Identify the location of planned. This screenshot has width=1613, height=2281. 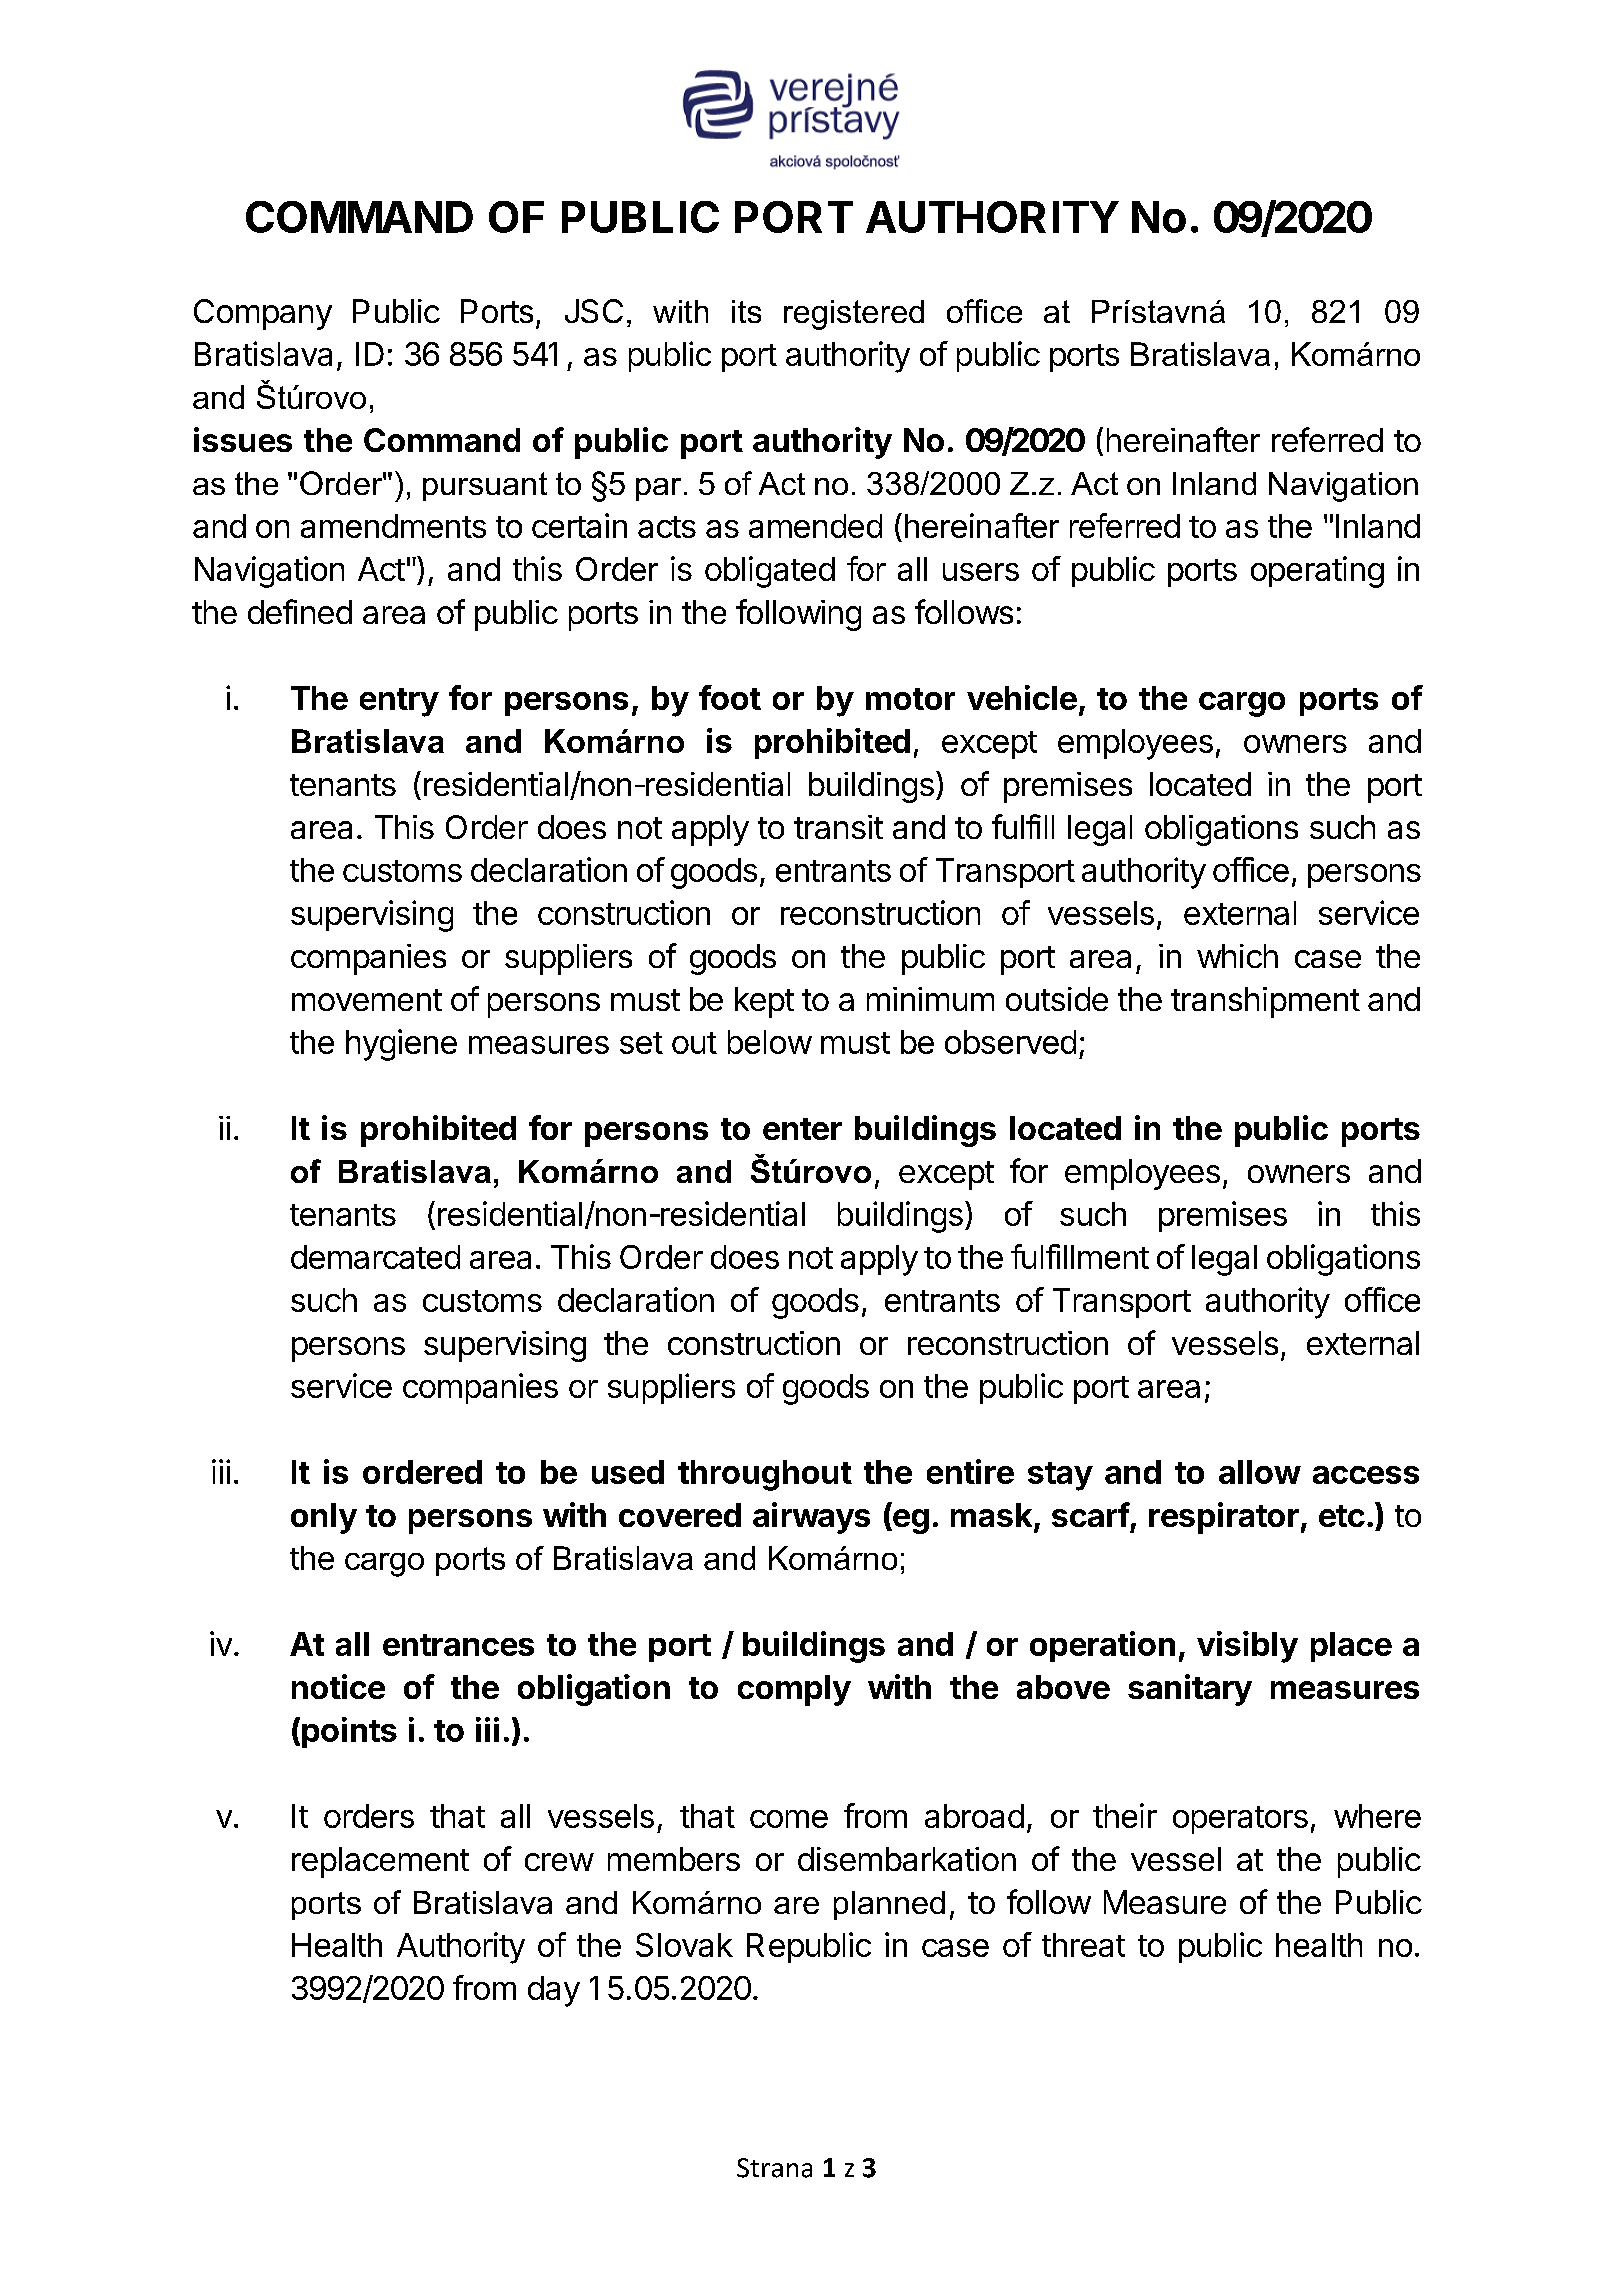
(889, 1905).
